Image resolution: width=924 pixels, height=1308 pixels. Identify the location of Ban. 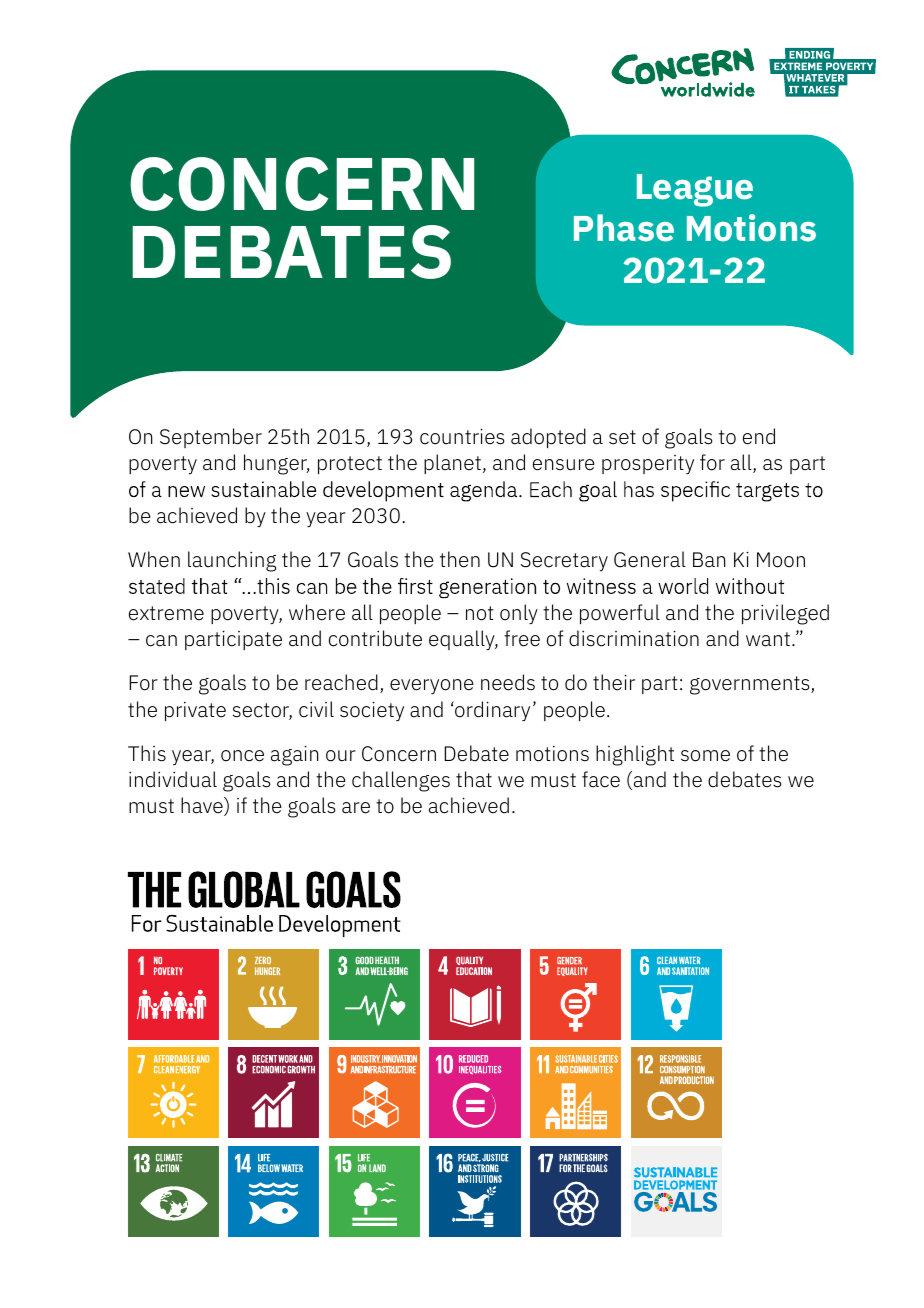
(709, 560).
